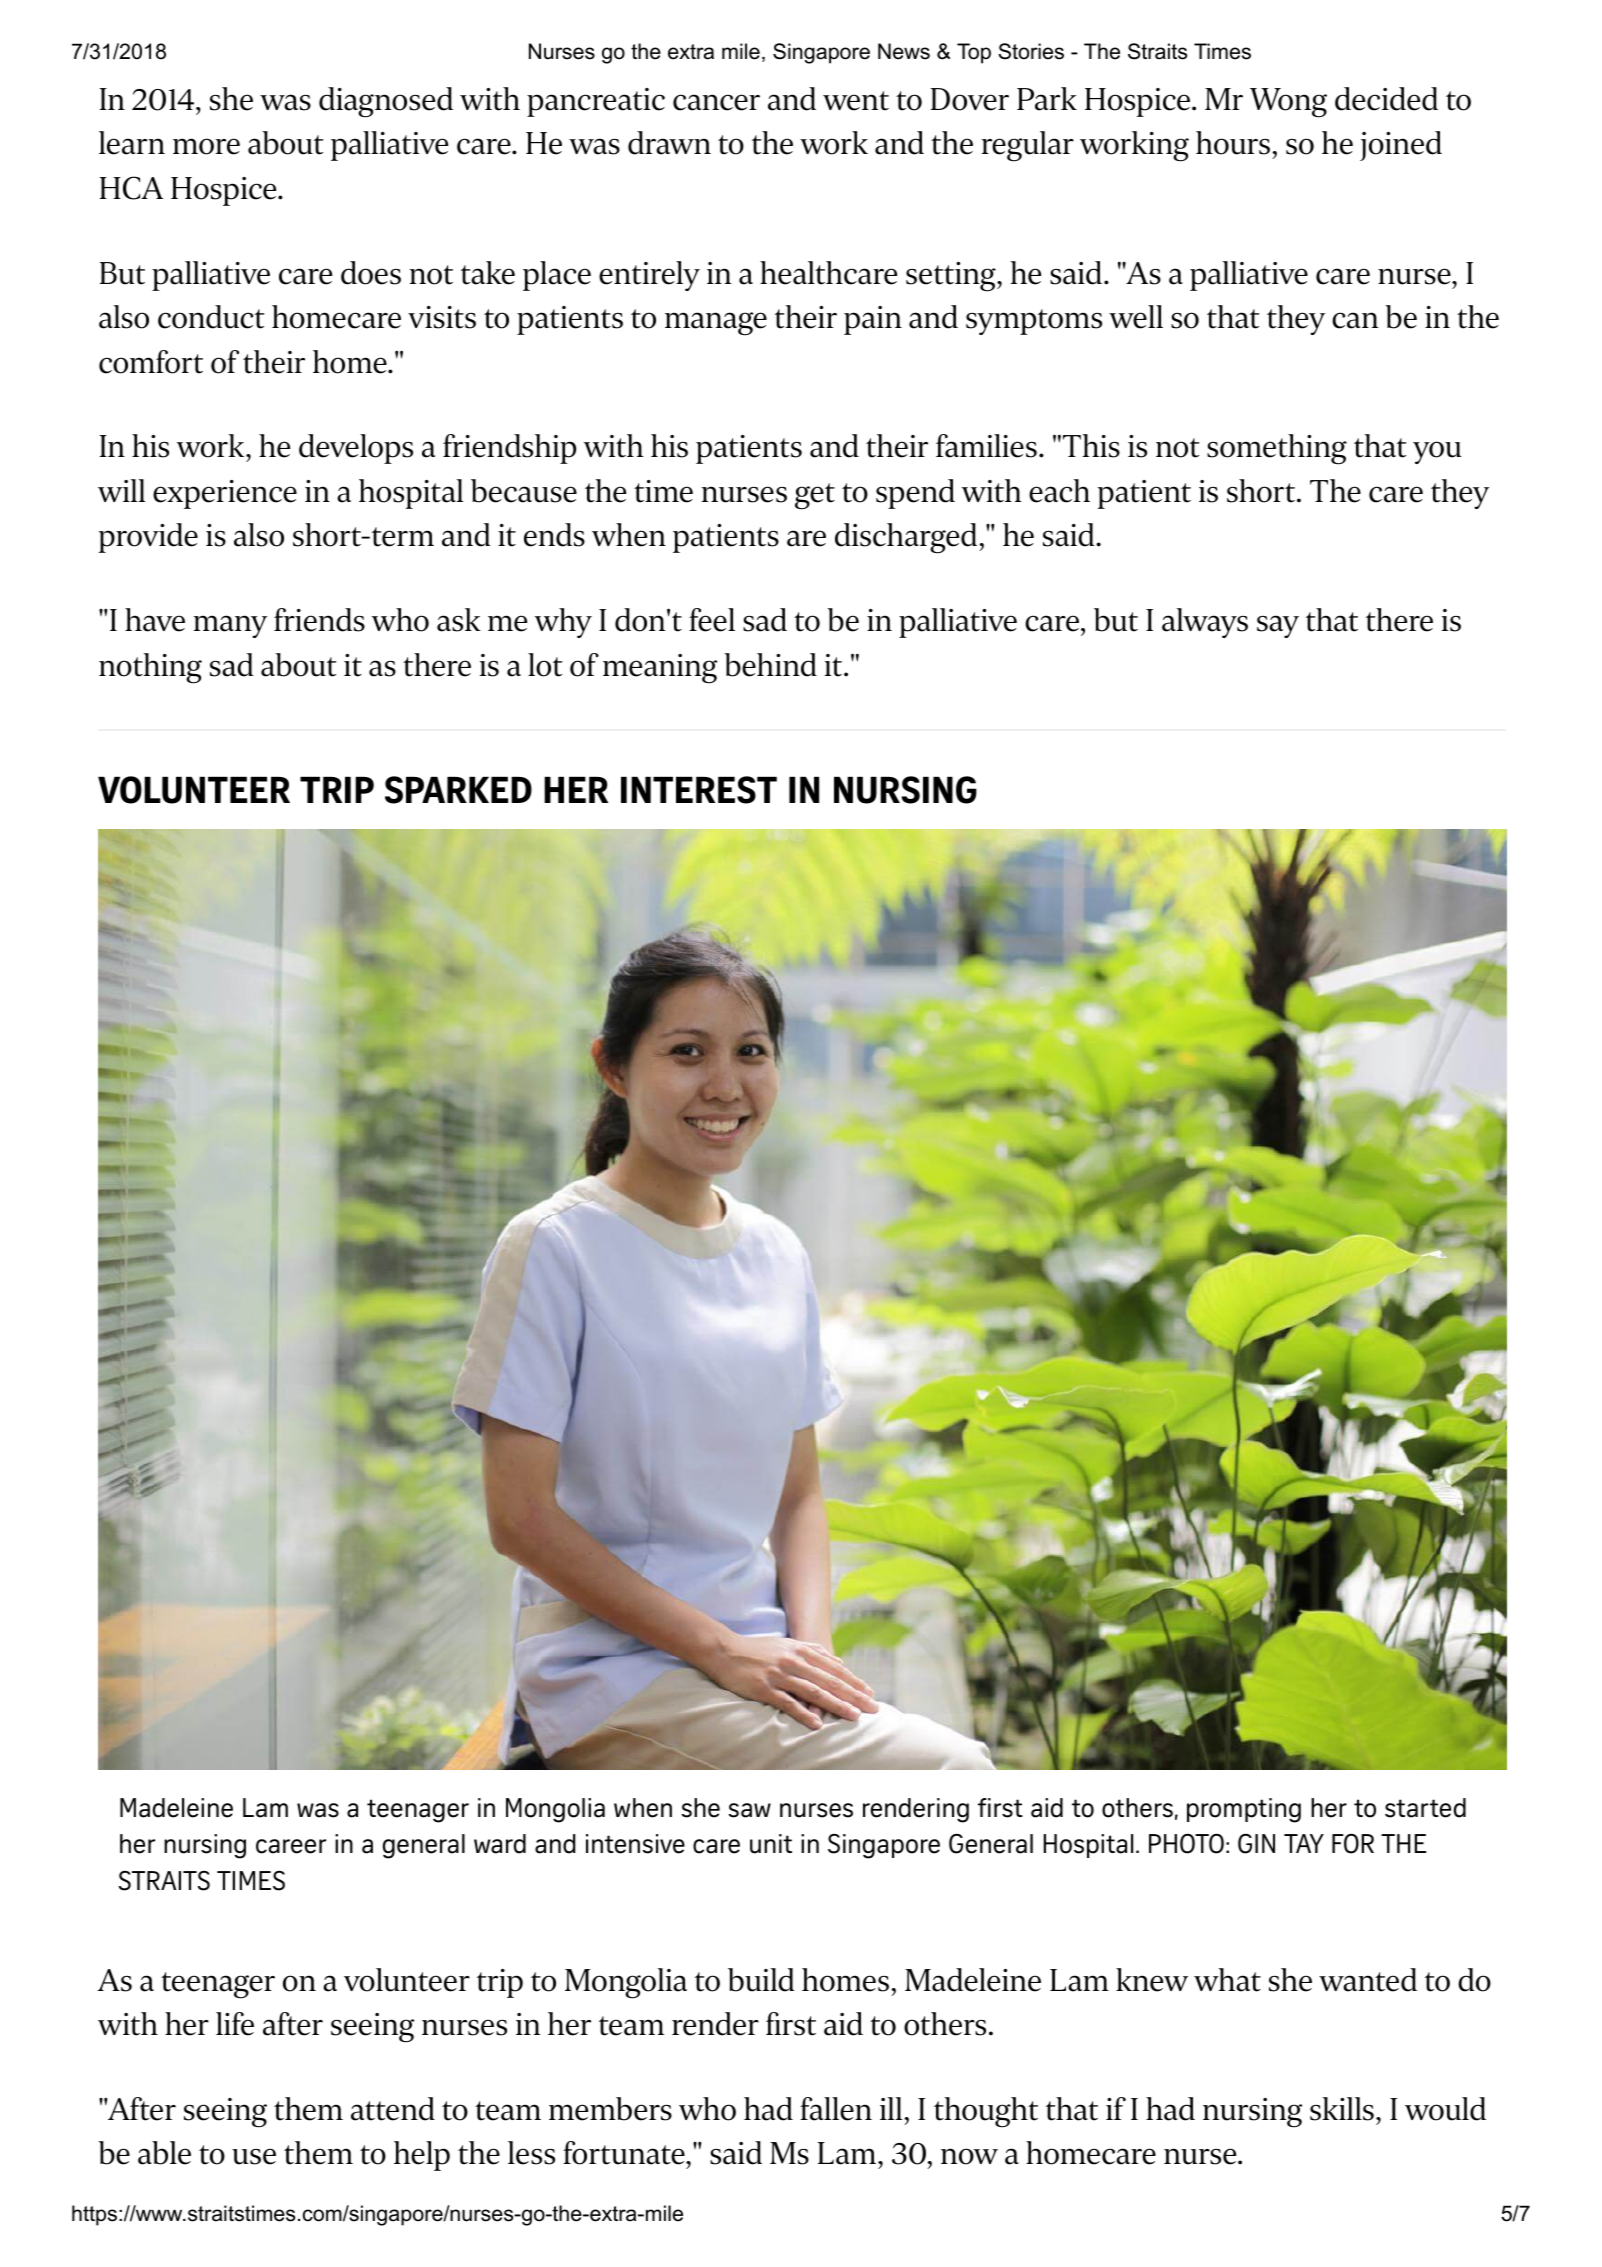  I want to click on say, so click(1278, 626).
